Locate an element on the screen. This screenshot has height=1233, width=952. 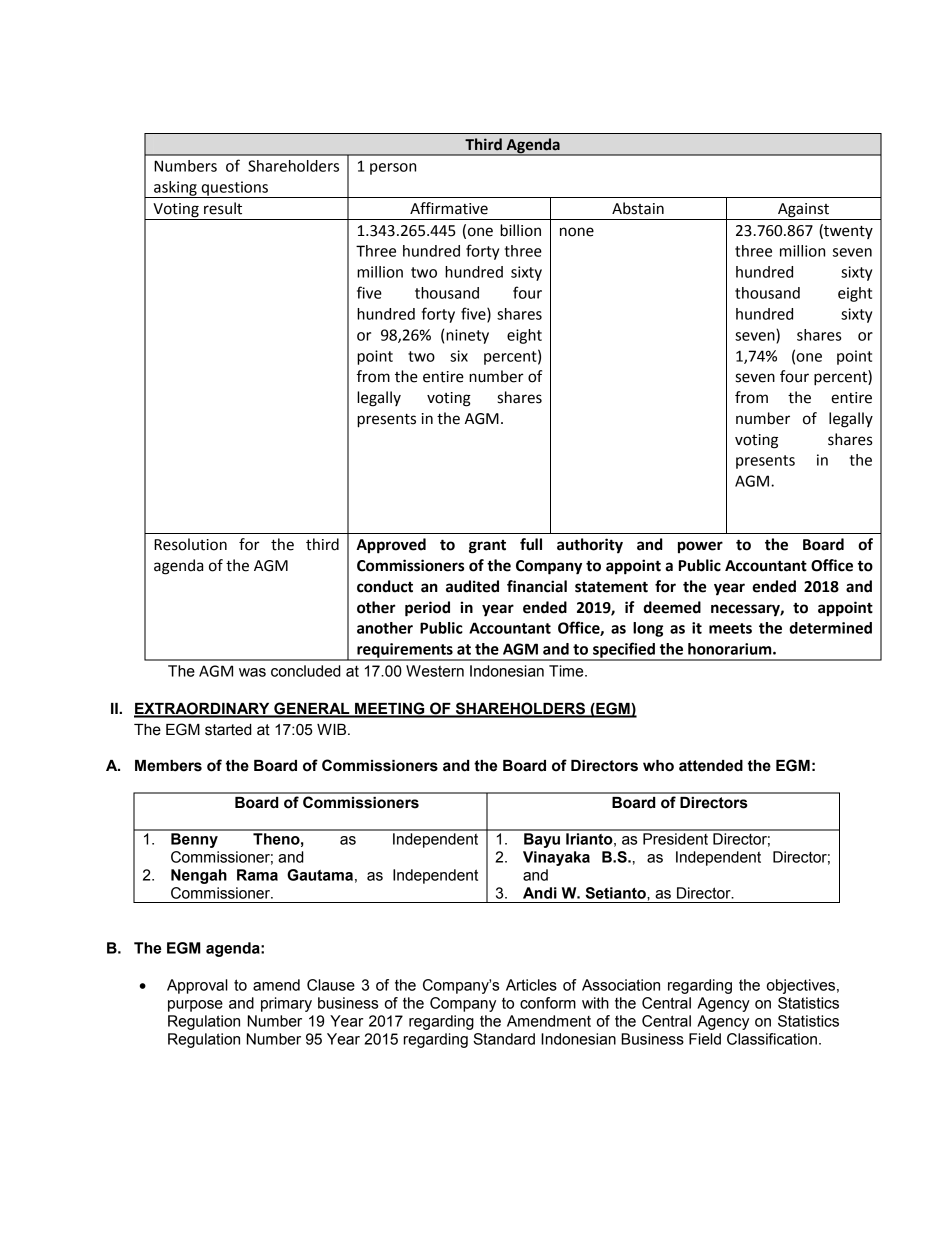
primary is located at coordinates (286, 1004).
